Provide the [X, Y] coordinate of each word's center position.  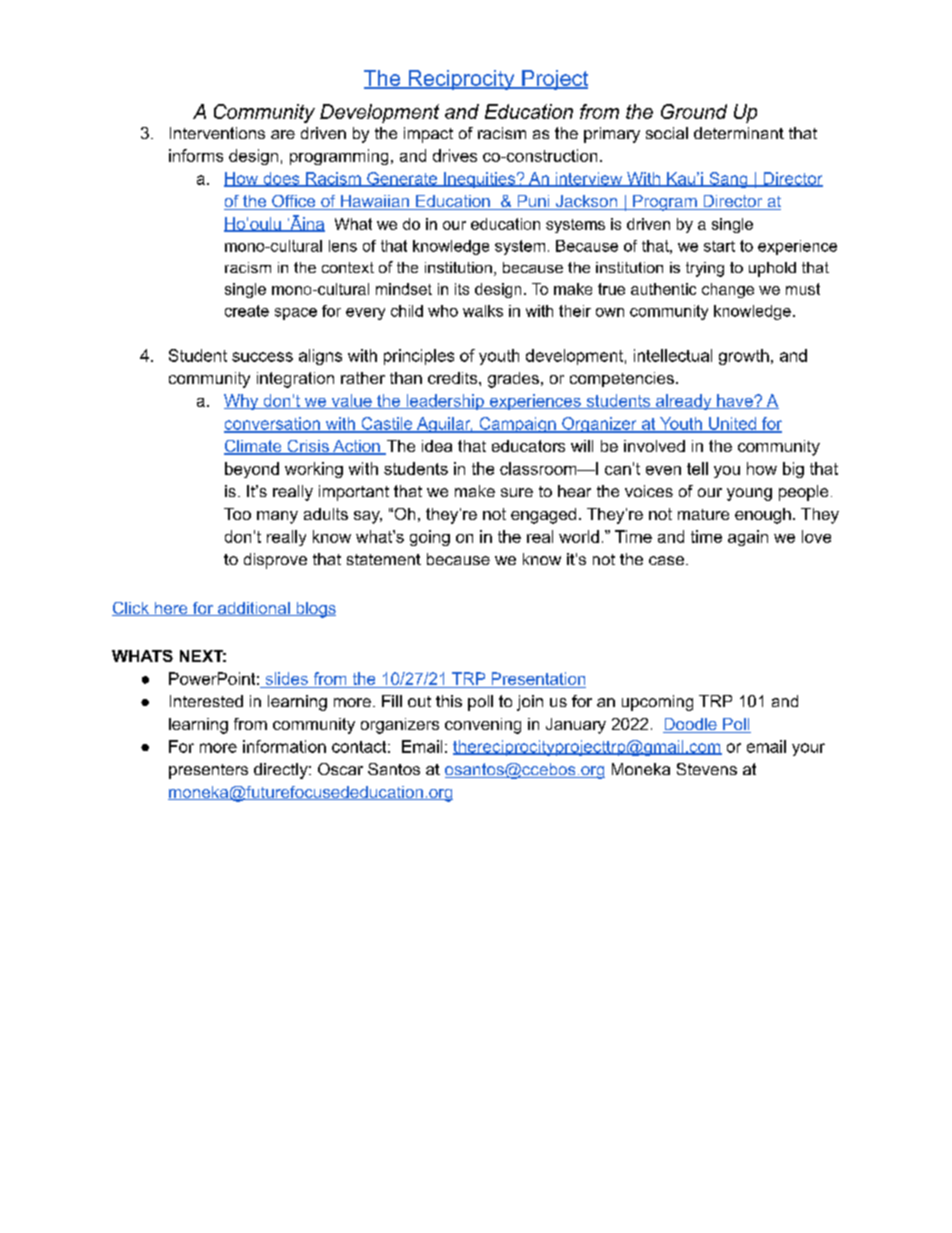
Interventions [217, 133]
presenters [208, 771]
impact [428, 135]
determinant [739, 133]
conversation [273, 424]
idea [437, 446]
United [732, 424]
